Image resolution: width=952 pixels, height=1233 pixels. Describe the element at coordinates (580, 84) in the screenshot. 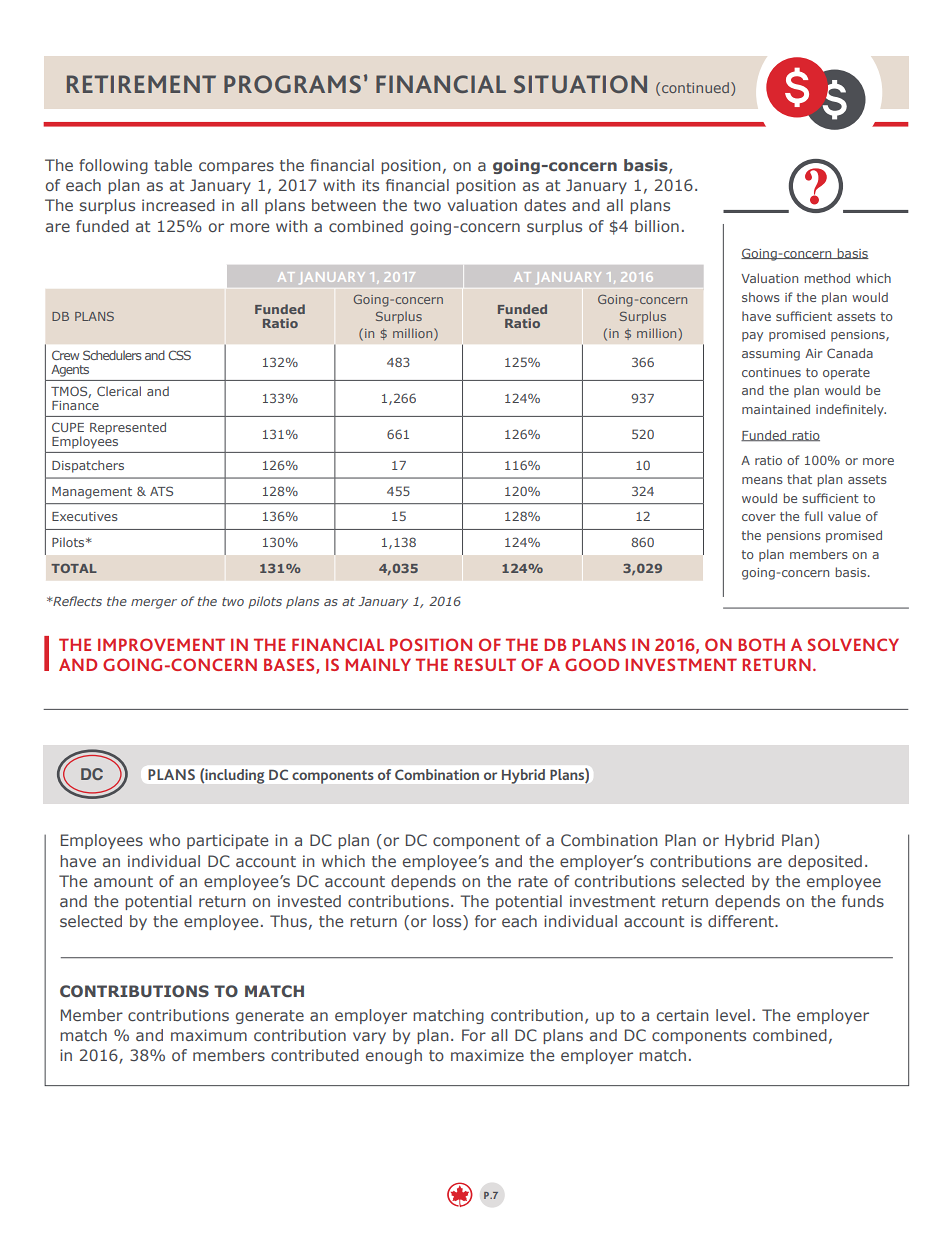

I see `SITUATION` at that location.
